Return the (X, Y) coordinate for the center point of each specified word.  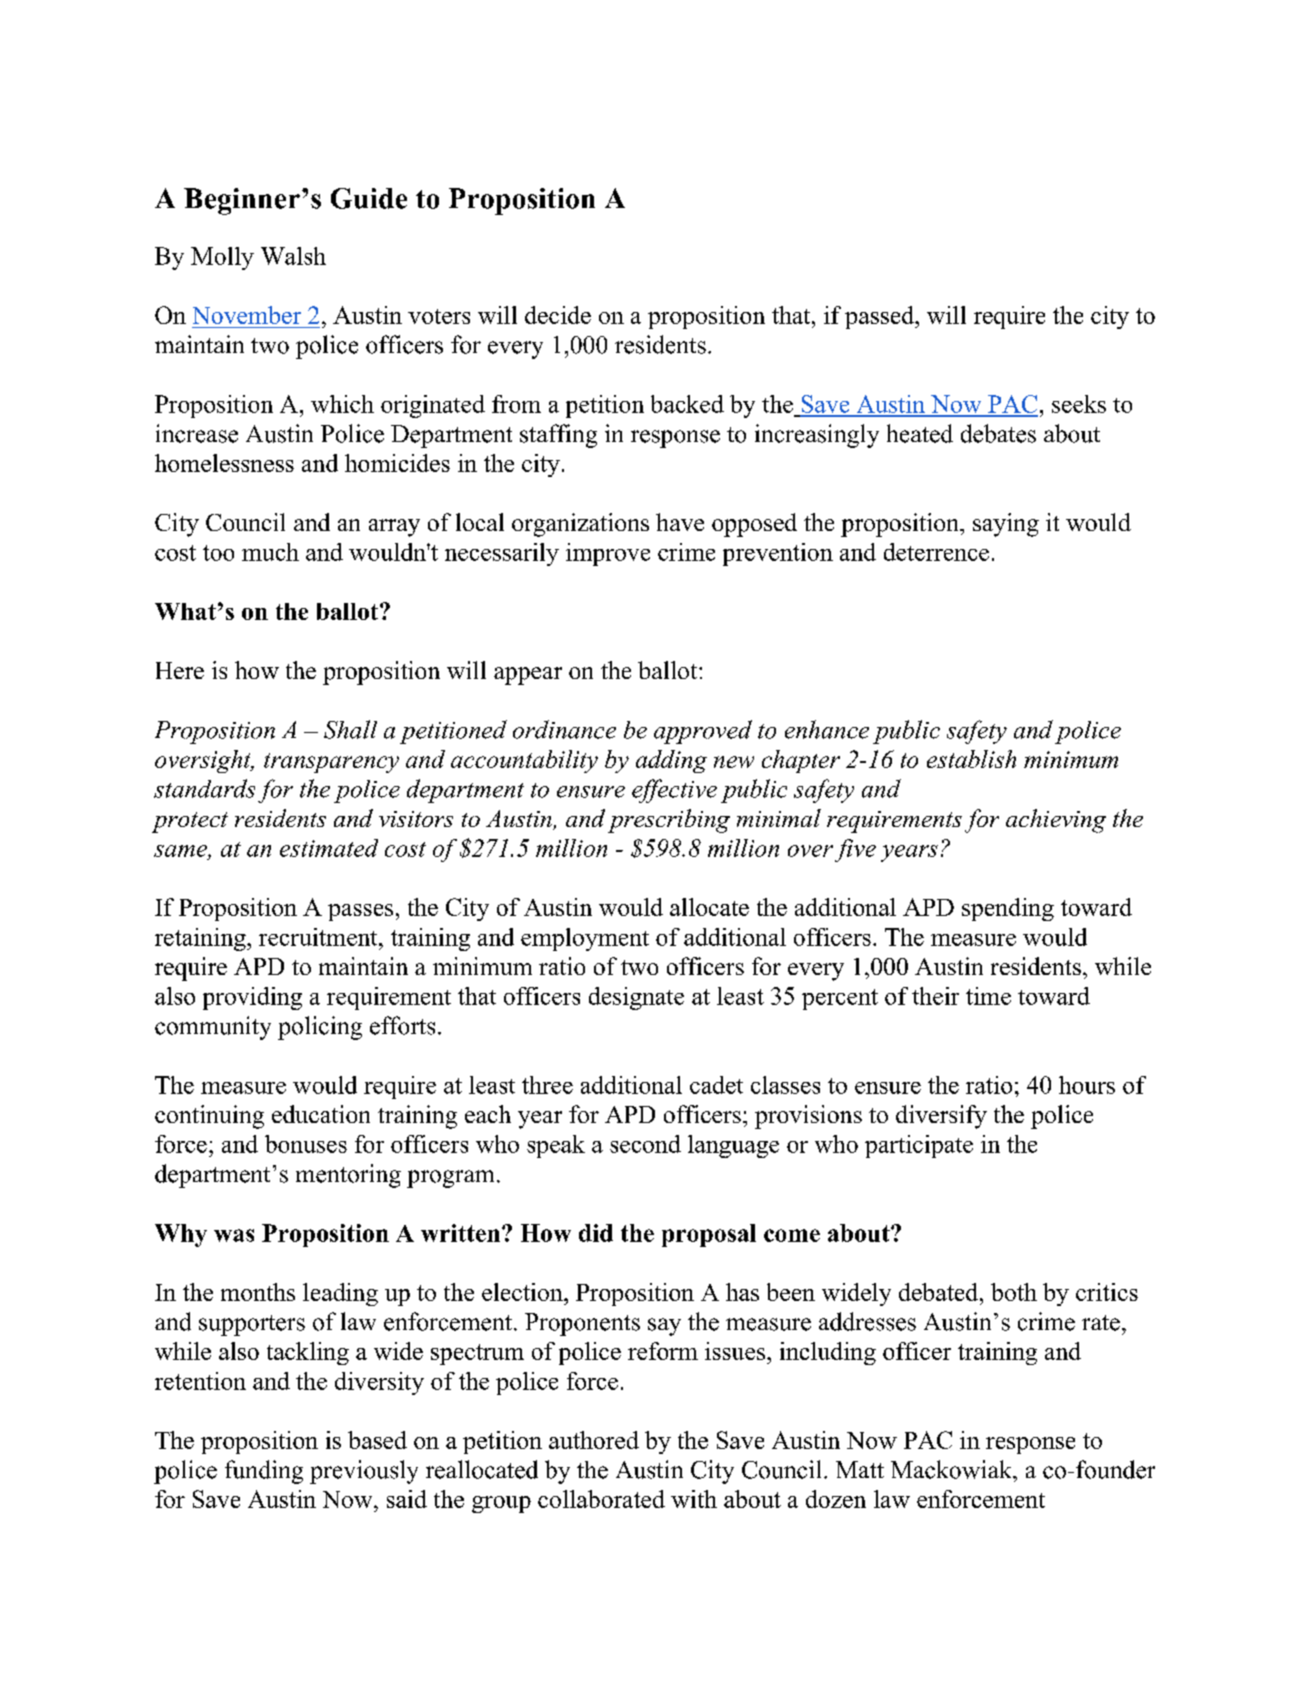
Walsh (293, 256)
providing (252, 998)
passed (881, 317)
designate (636, 998)
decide (558, 315)
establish (971, 759)
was (234, 1235)
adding (671, 761)
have (680, 522)
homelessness (224, 463)
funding (264, 1472)
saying (1006, 525)
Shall (350, 729)
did (596, 1233)
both (1014, 1292)
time (988, 996)
